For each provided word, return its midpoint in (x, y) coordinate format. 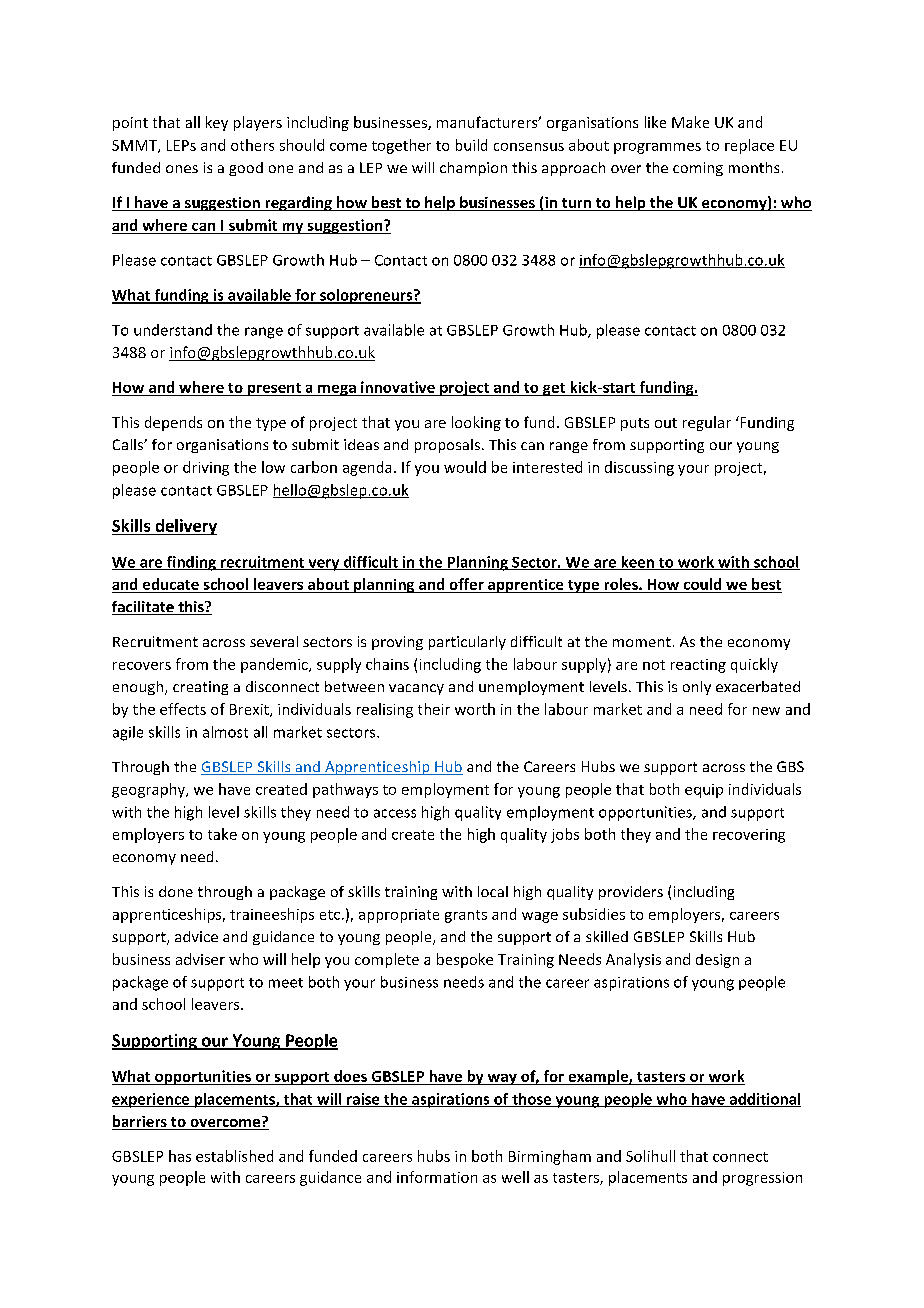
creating (200, 688)
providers (631, 893)
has (180, 1156)
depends (173, 423)
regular (707, 423)
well (515, 1177)
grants (466, 916)
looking (476, 423)
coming (698, 169)
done (176, 891)
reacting (698, 666)
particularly (467, 643)
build (471, 145)
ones (182, 169)
